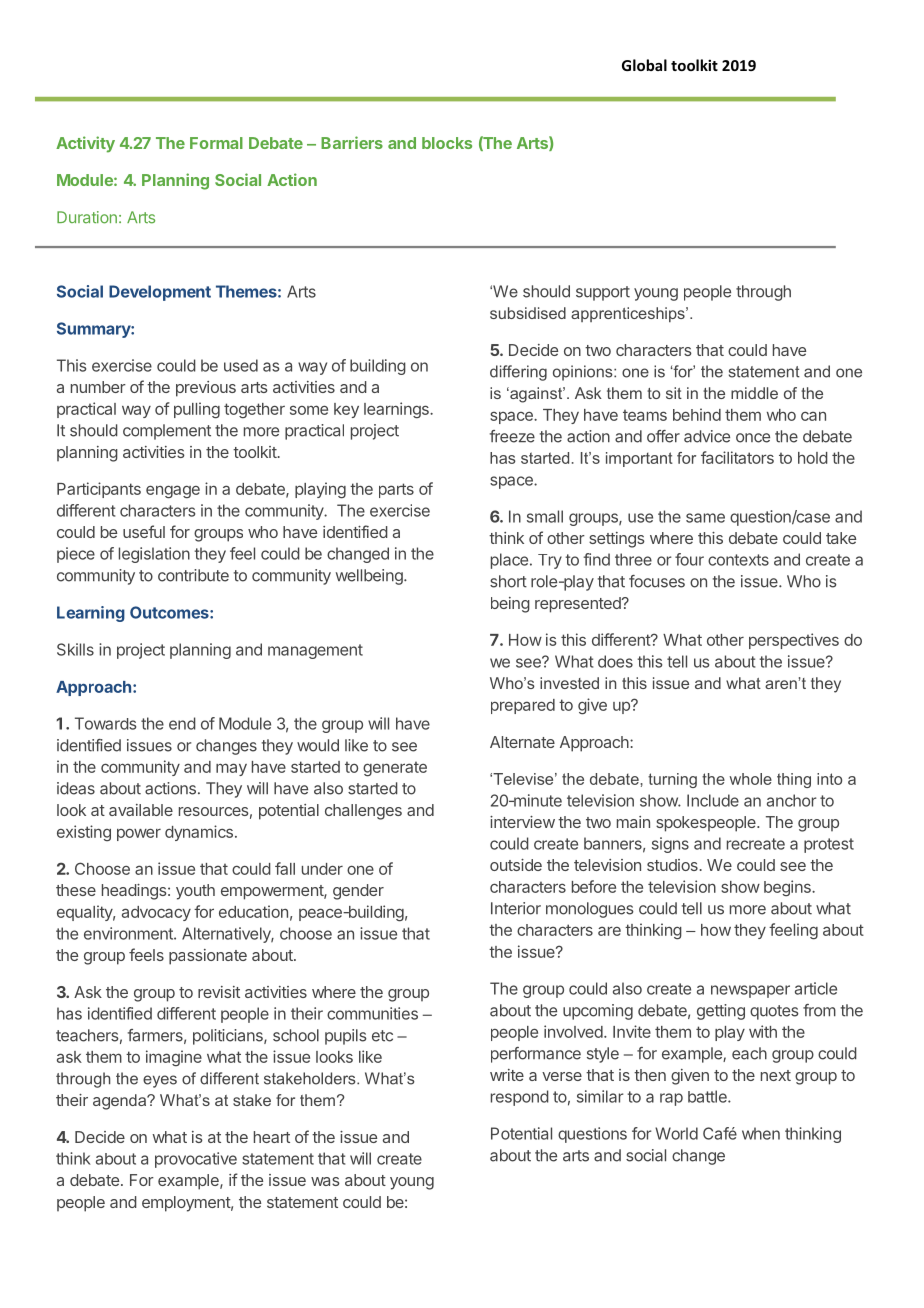 The width and height of the image is (924, 1308). What do you see at coordinates (196, 1160) in the image?
I see `provocative` at bounding box center [196, 1160].
